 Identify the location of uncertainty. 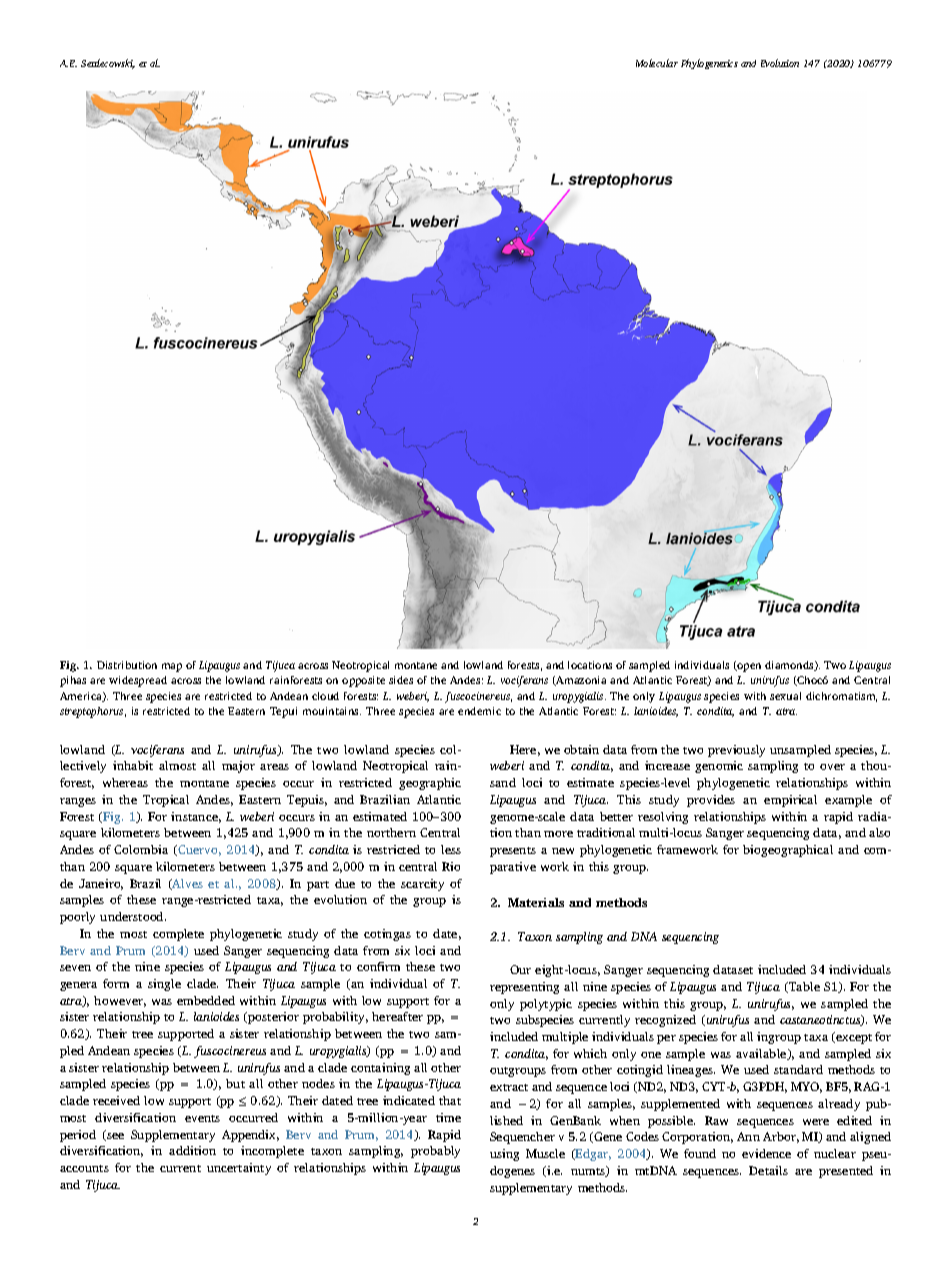
(239, 1169).
